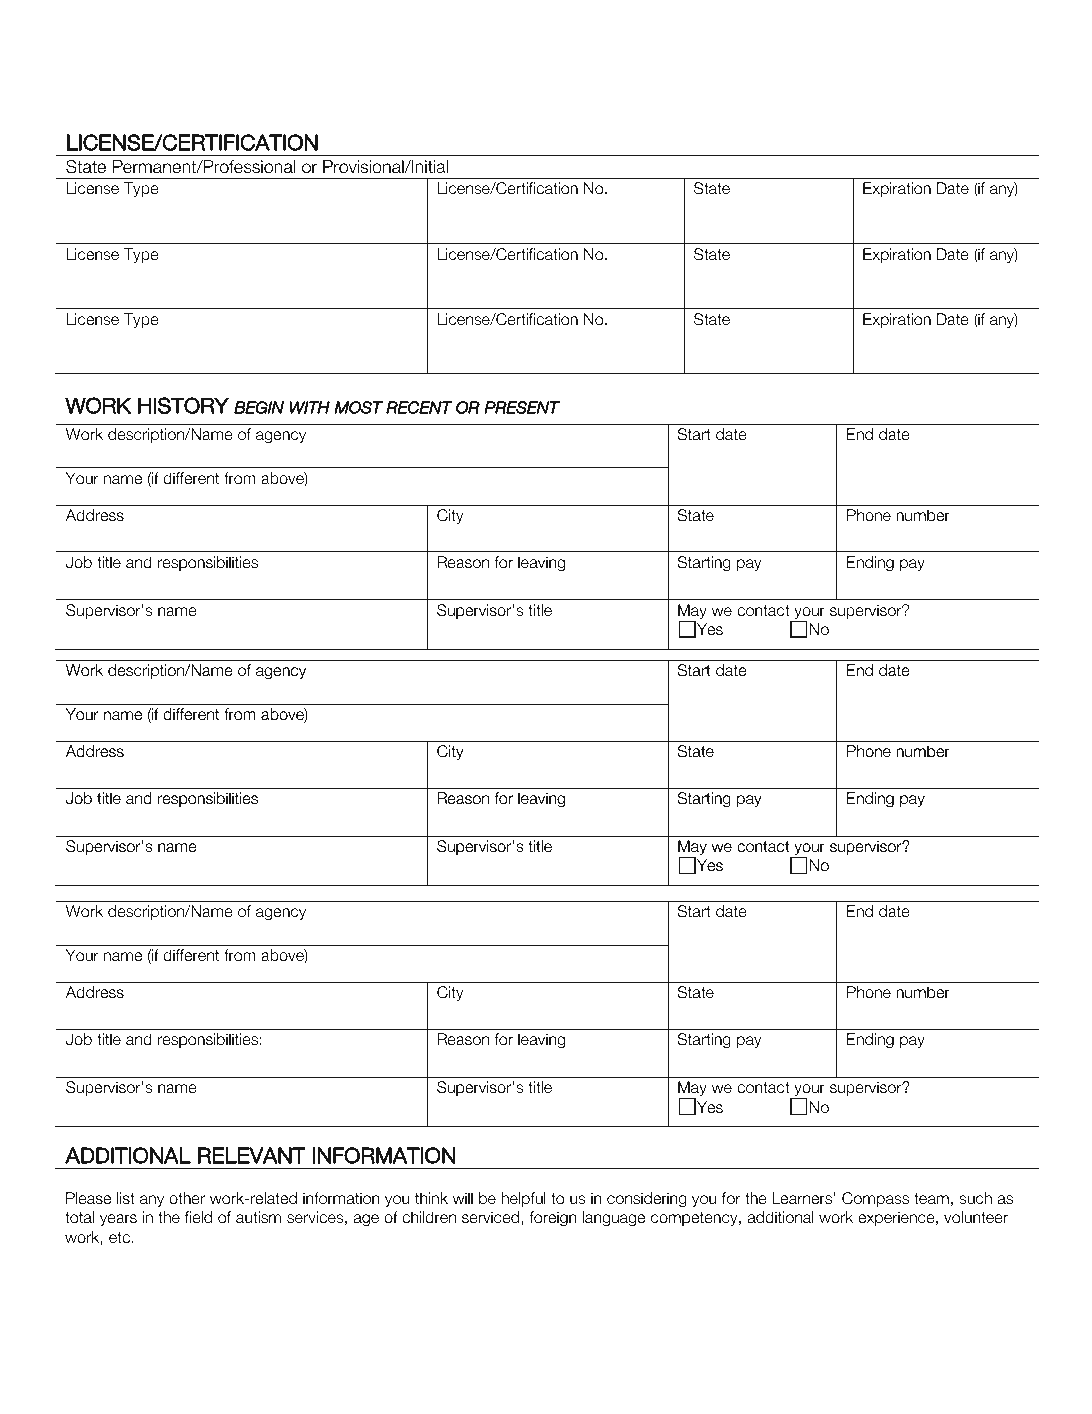 The image size is (1092, 1414). I want to click on team, so click(931, 1198).
